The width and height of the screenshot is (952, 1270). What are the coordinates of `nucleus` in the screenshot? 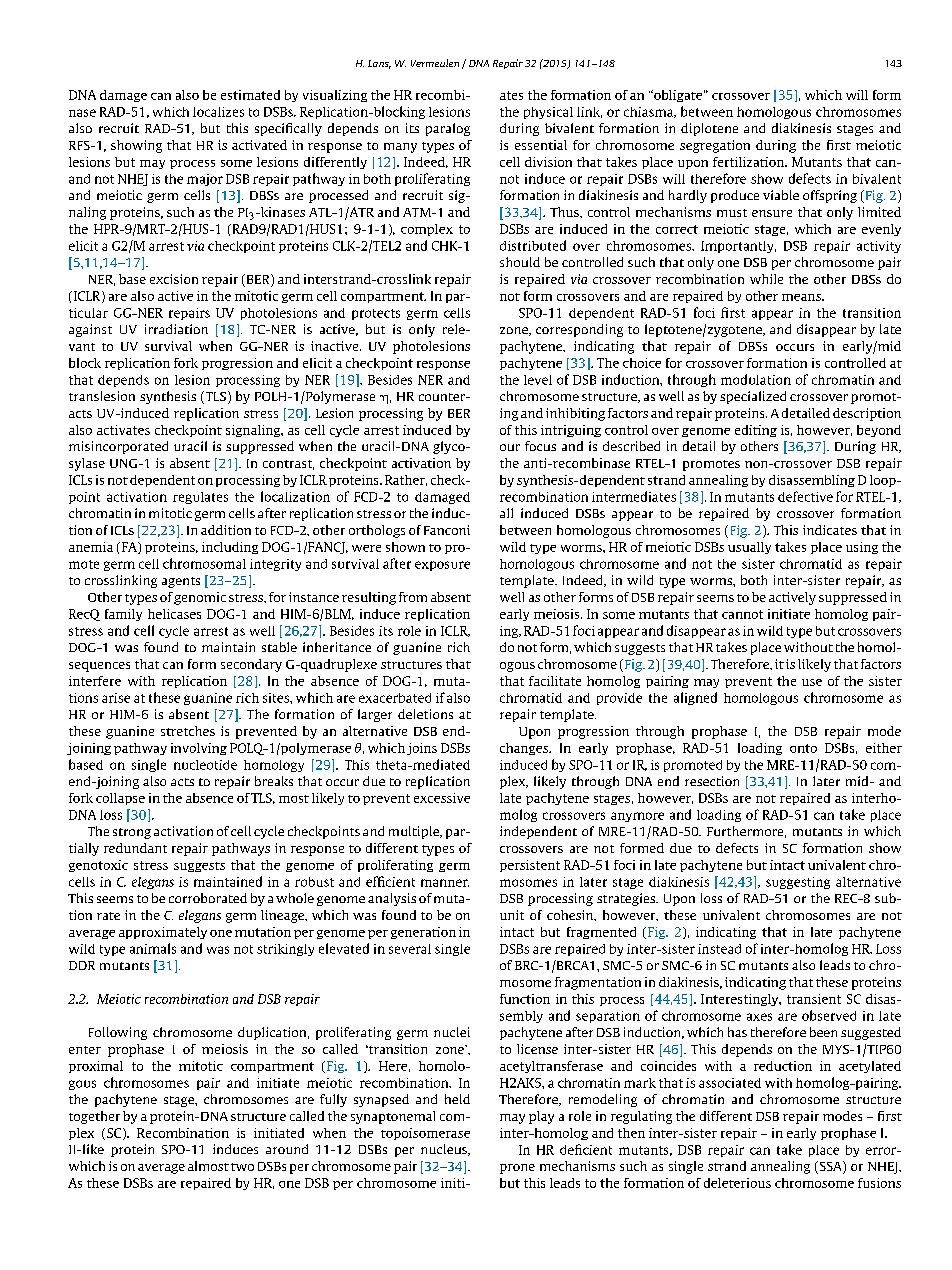 It's located at (445, 1150).
